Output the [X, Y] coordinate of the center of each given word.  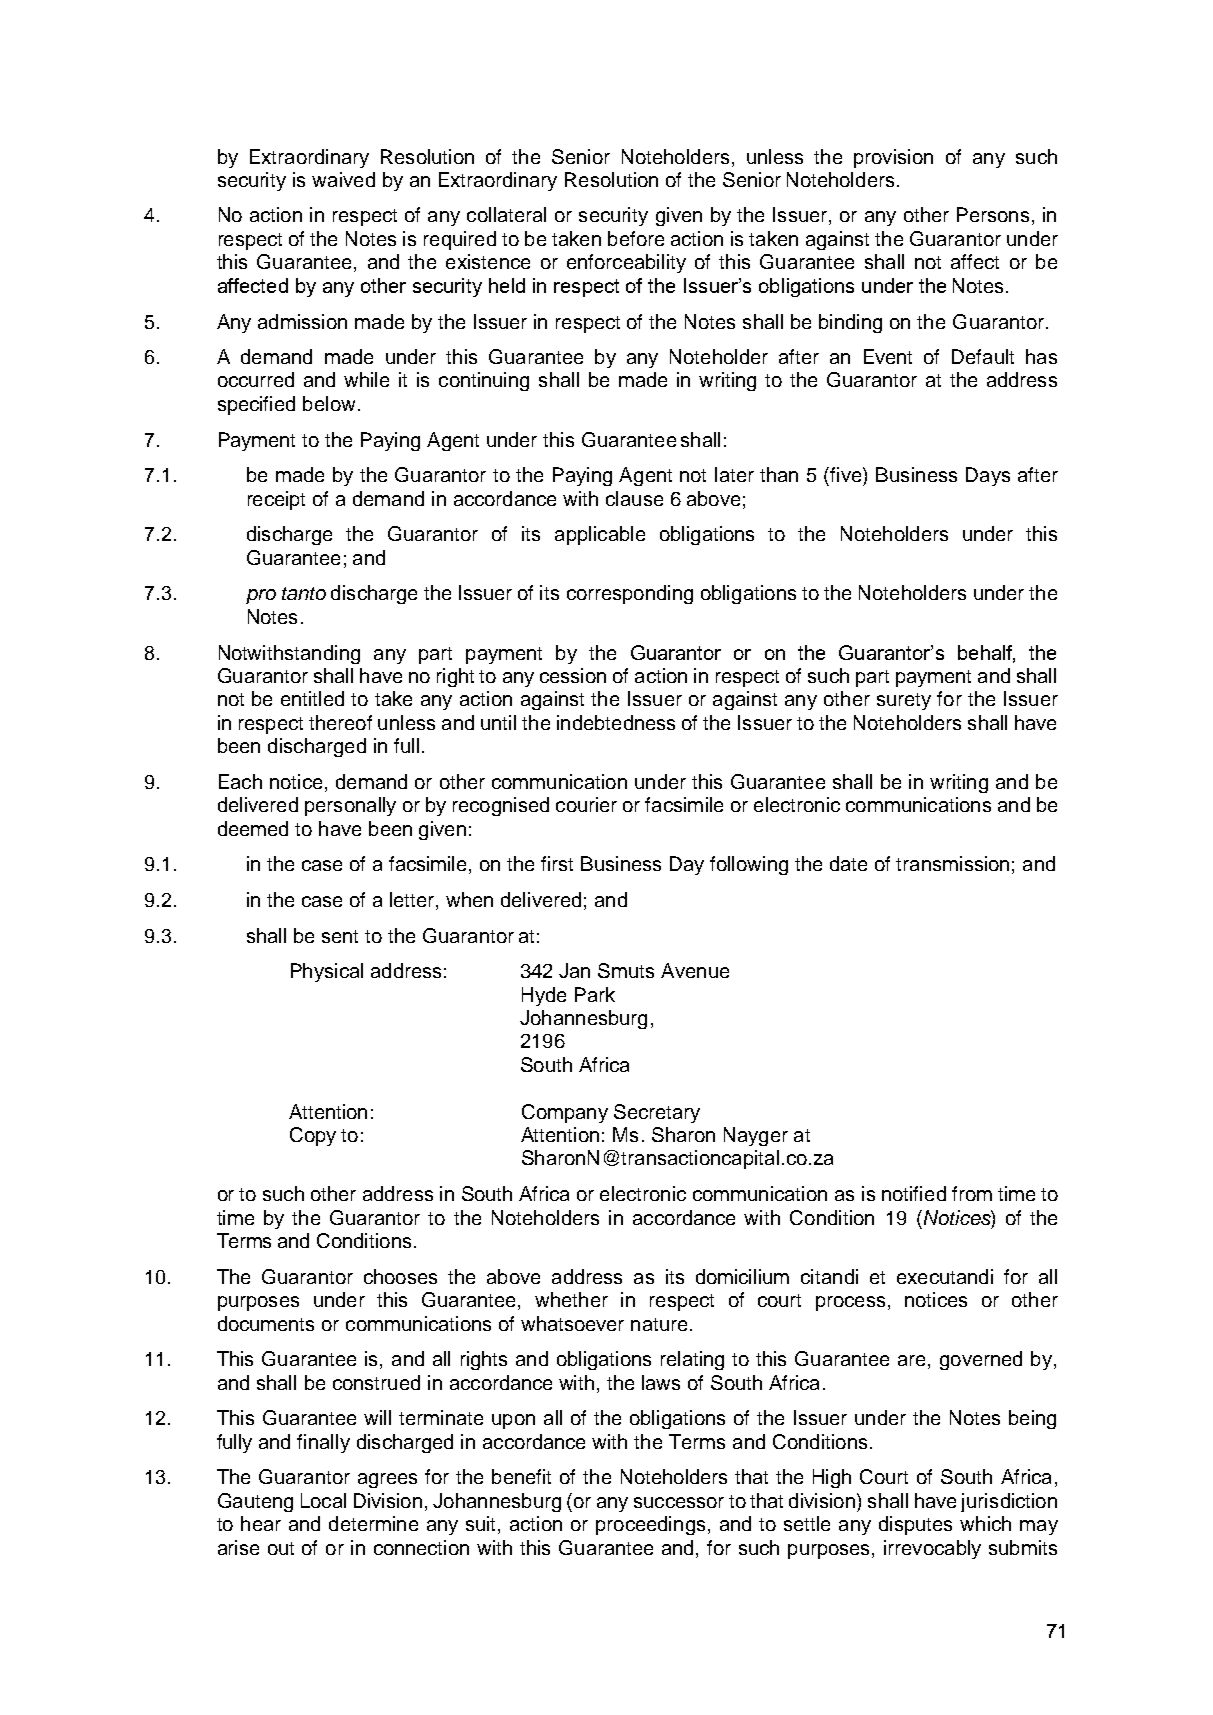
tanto [304, 593]
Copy [313, 1136]
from [972, 1193]
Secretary [657, 1113]
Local [323, 1500]
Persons [993, 214]
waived [343, 179]
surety [904, 701]
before [636, 238]
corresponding [630, 594]
